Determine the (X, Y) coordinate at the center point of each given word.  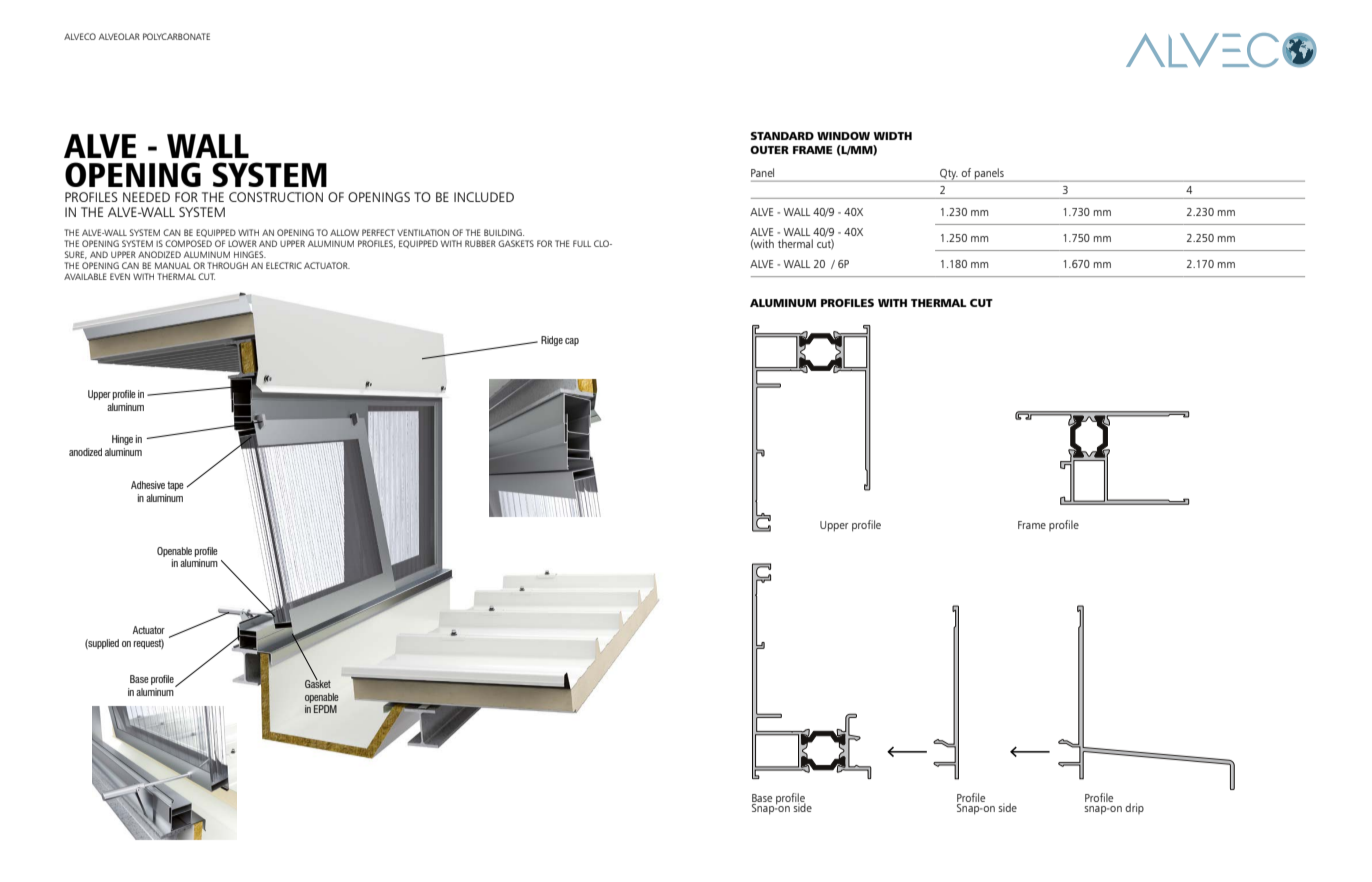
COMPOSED (188, 243)
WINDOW (843, 136)
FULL (582, 243)
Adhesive (148, 485)
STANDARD (782, 136)
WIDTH (892, 136)
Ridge (552, 341)
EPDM (325, 709)
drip (1134, 808)
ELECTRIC (284, 265)
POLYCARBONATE (176, 36)
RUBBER (480, 243)
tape (175, 486)
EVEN (120, 276)
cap (572, 342)
